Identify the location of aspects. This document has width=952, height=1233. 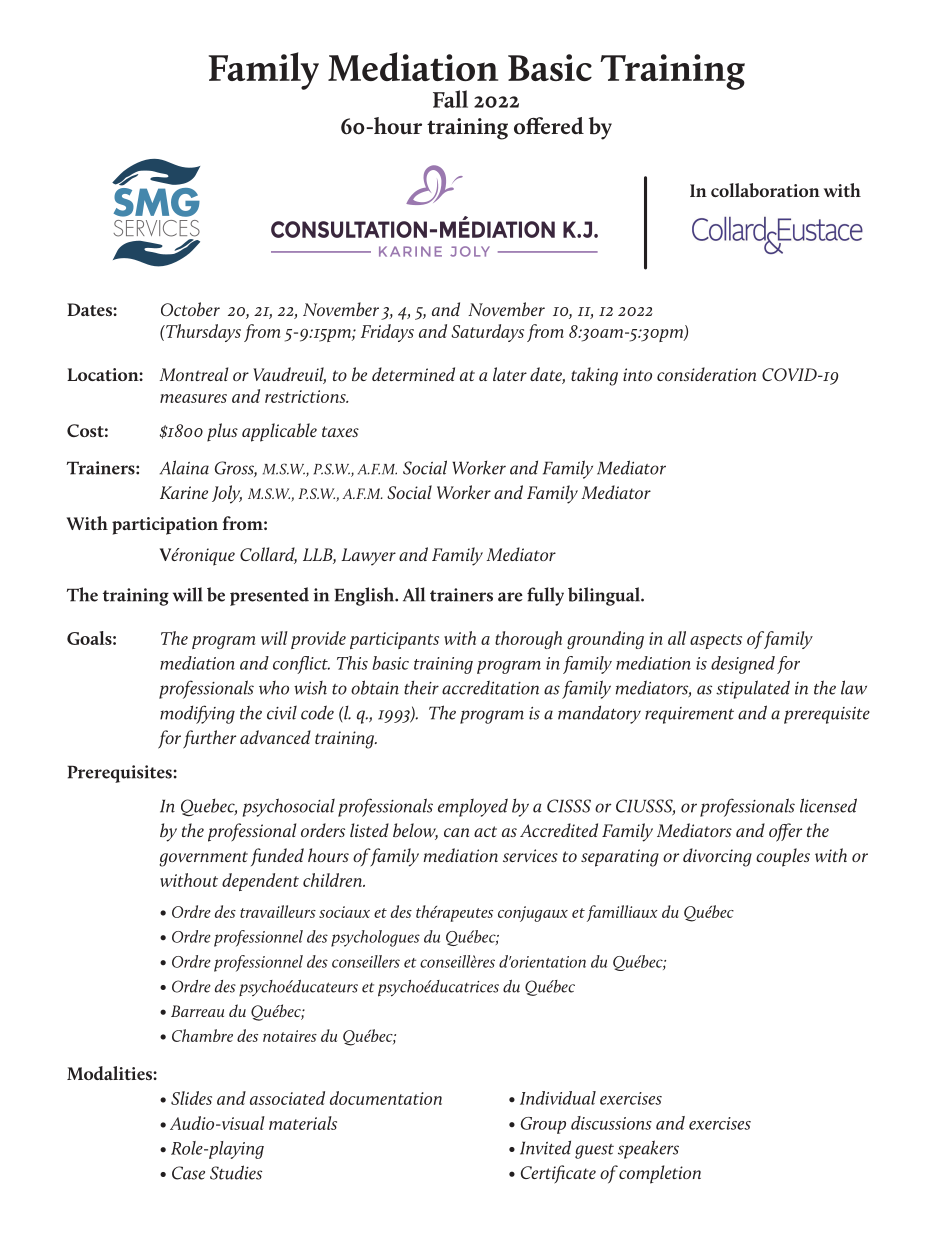
(716, 641).
